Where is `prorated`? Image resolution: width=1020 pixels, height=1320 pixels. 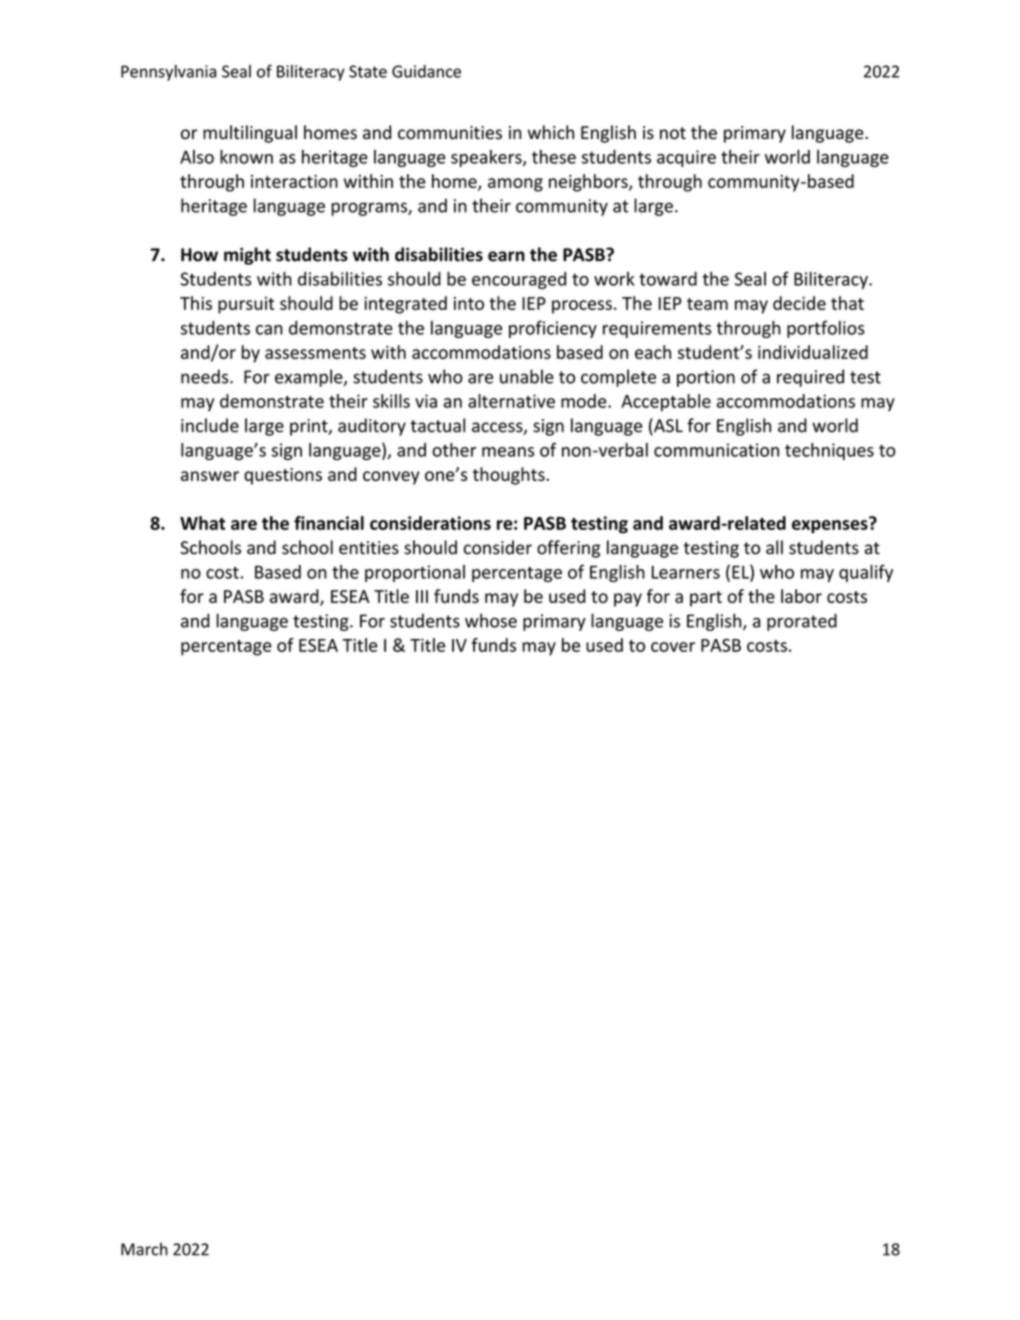
prorated is located at coordinates (802, 622).
